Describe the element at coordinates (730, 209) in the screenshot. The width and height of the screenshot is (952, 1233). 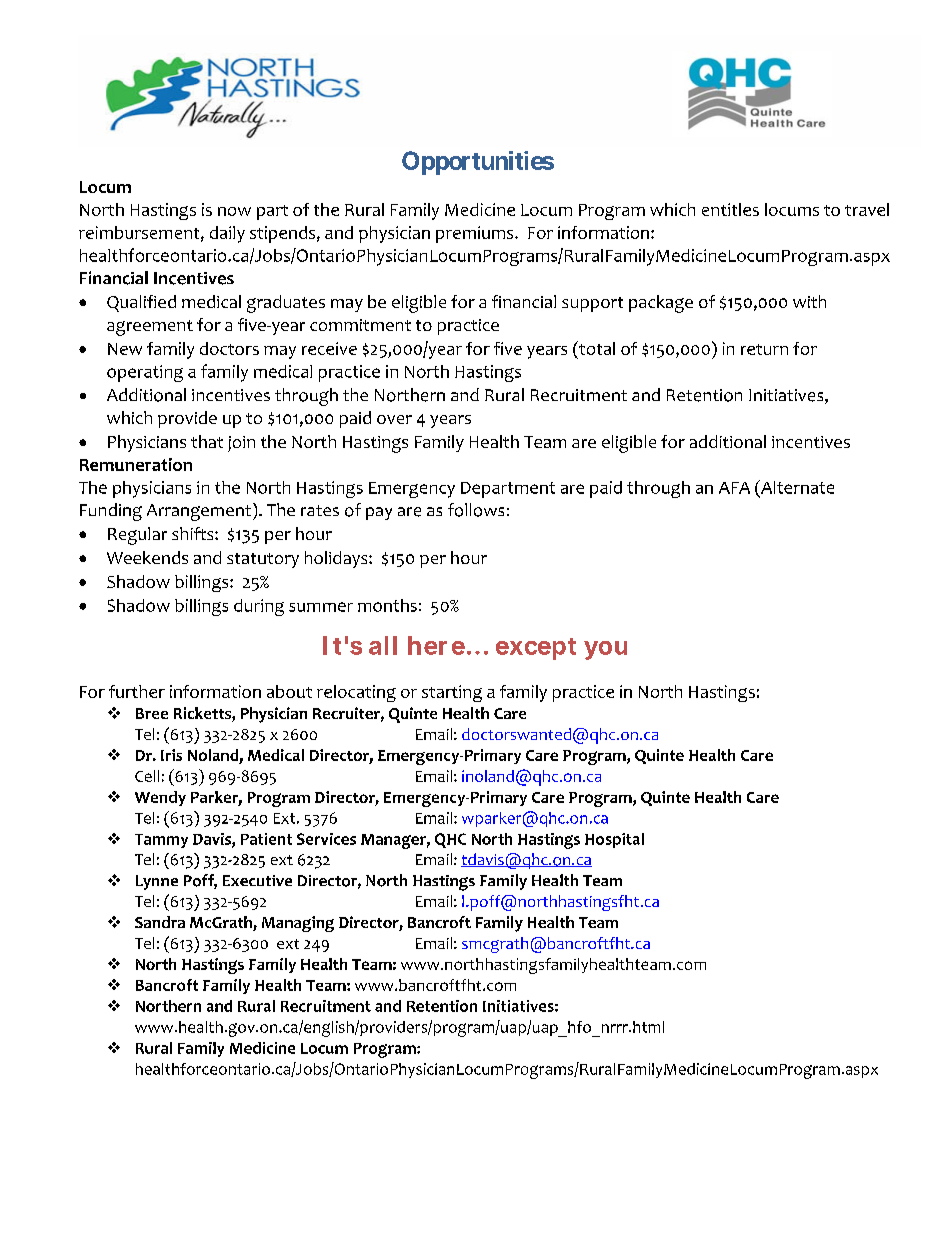
I see `entitles` at that location.
